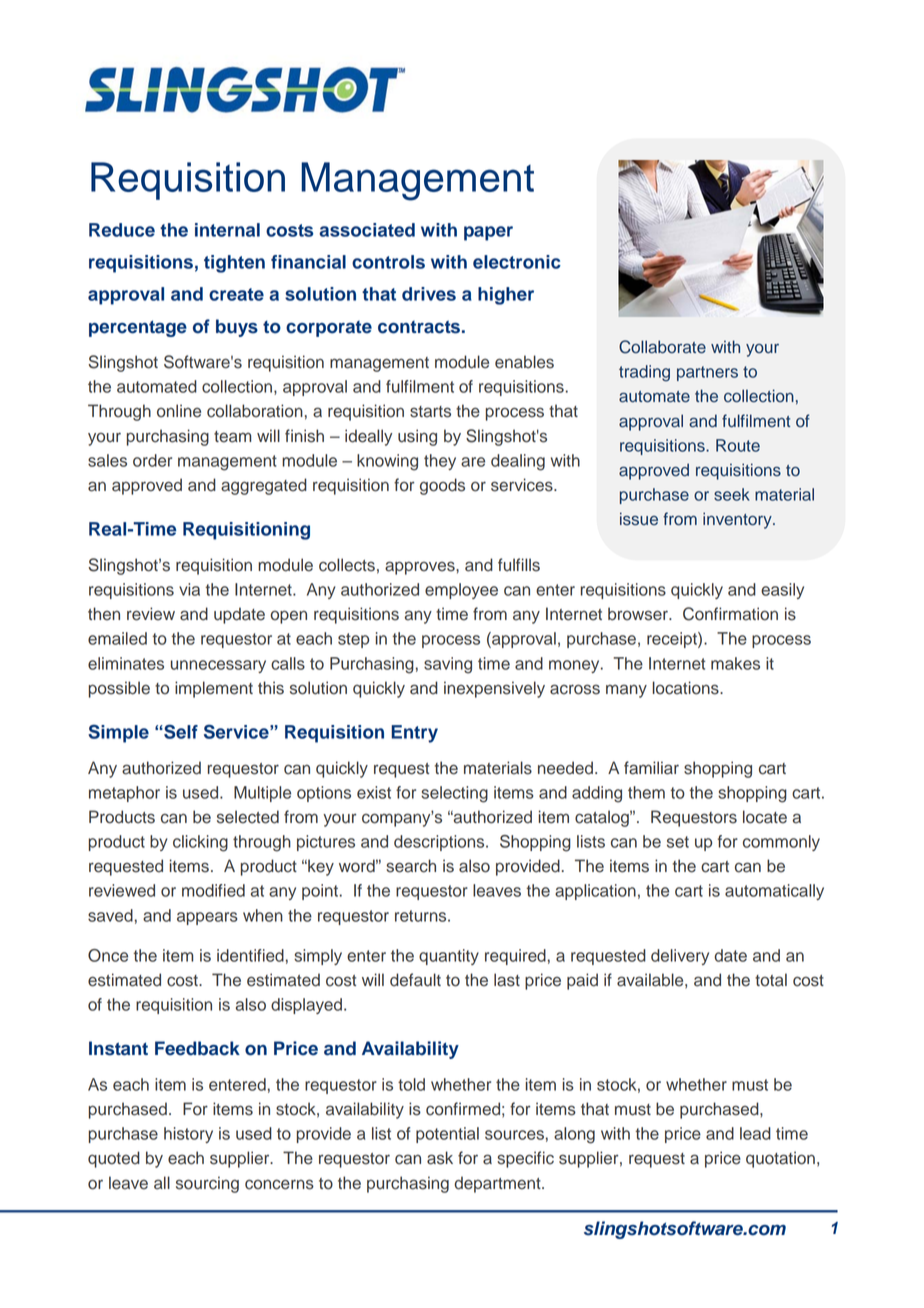 This page has width=924, height=1308. I want to click on Collaborate, so click(662, 347).
